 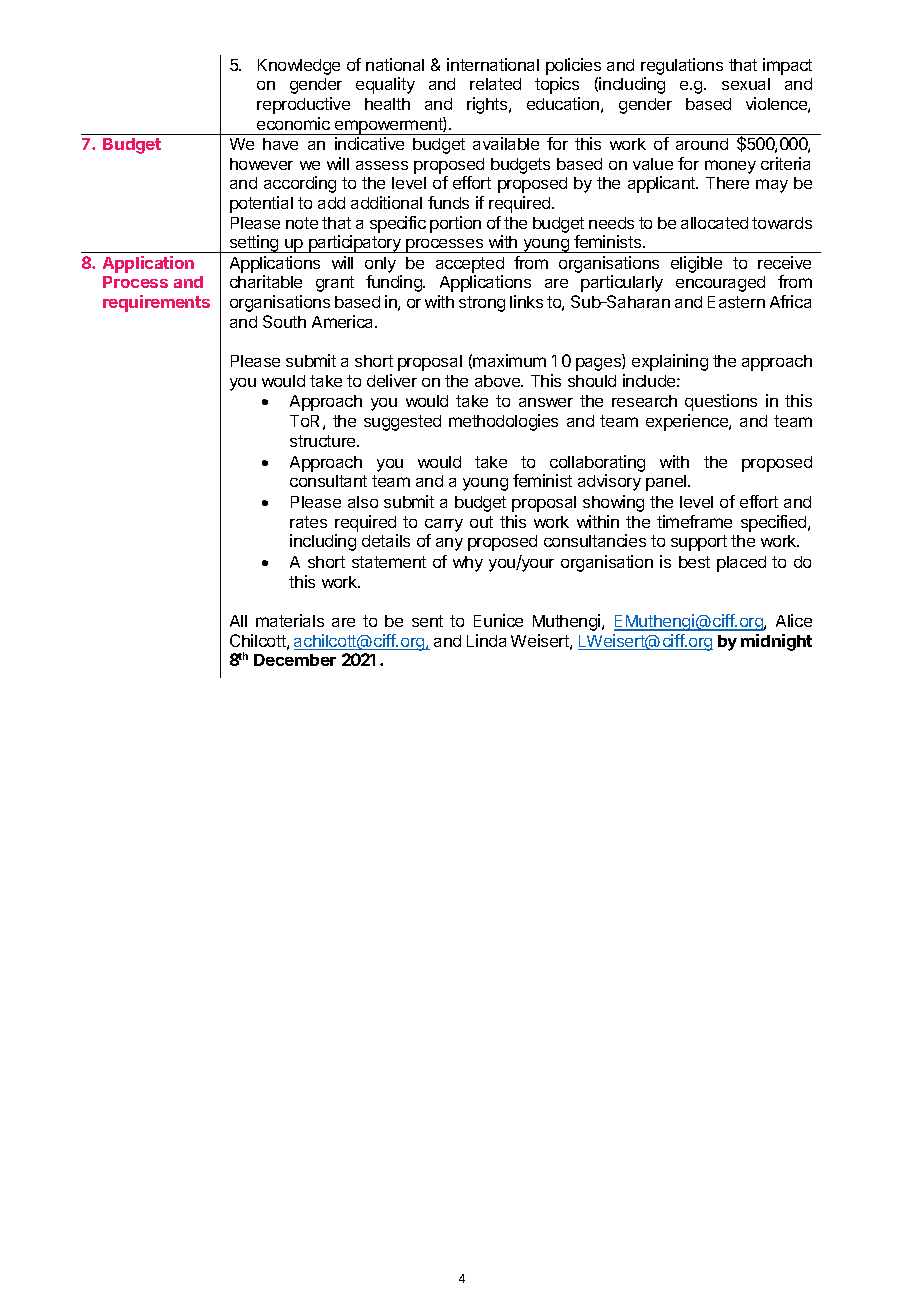 What do you see at coordinates (503, 422) in the document?
I see `methodologies` at bounding box center [503, 422].
